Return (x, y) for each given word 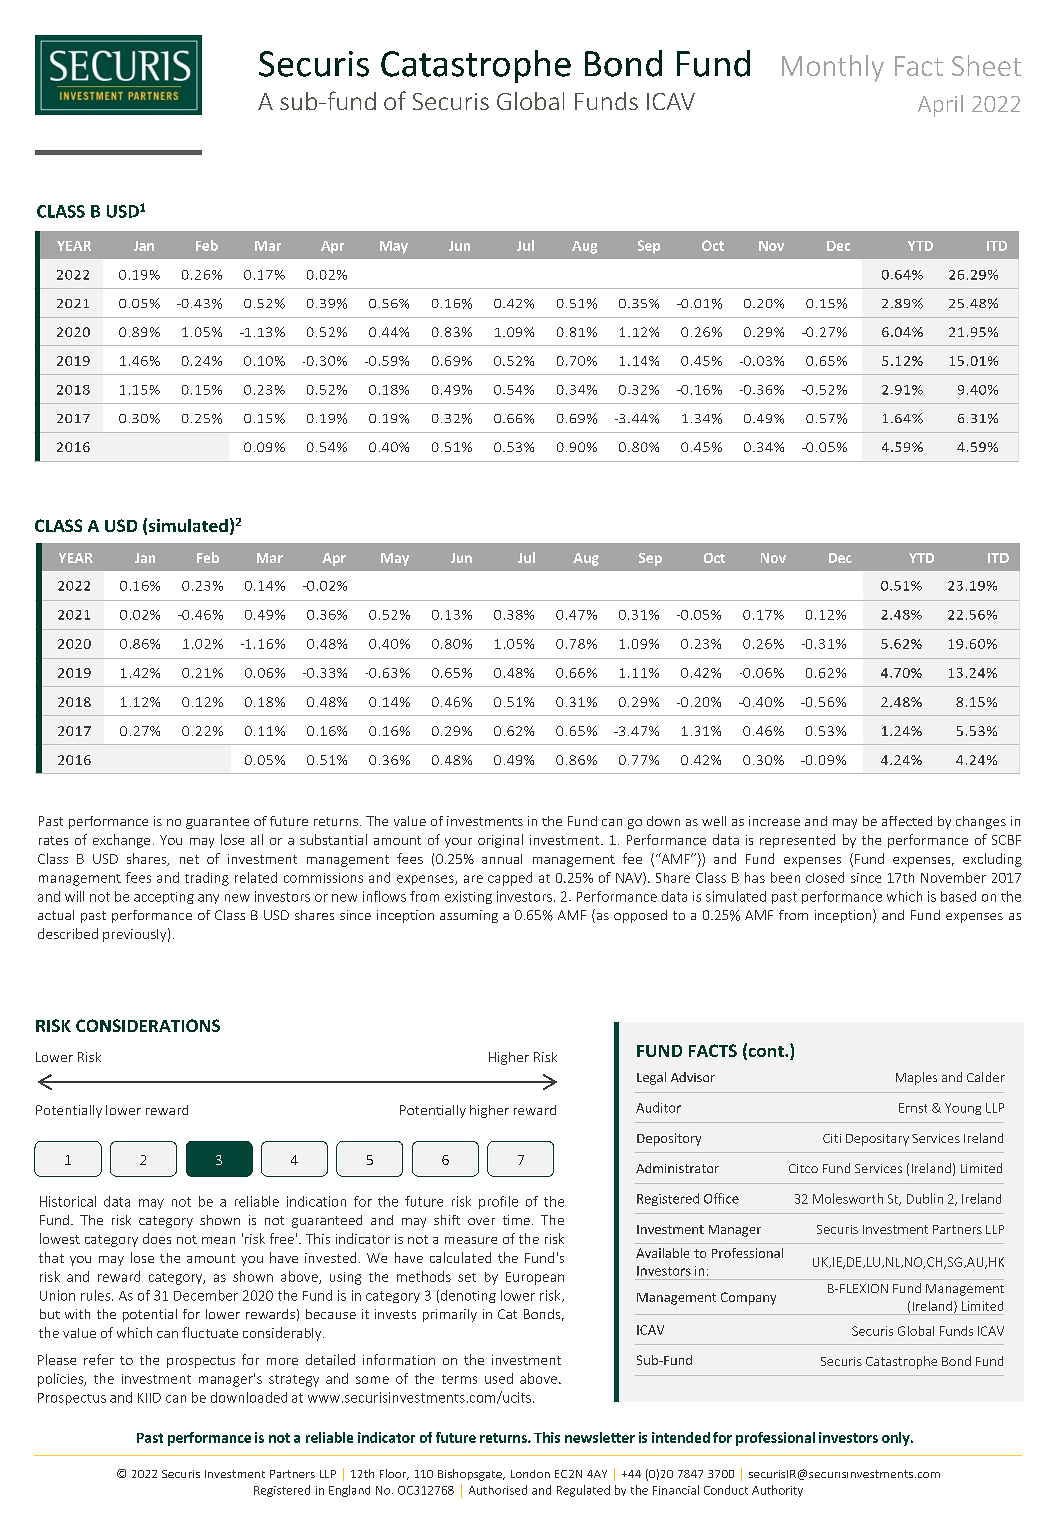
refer (99, 1359)
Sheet (986, 65)
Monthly (833, 68)
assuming (469, 916)
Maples (916, 1078)
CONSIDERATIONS (148, 1025)
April (940, 106)
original (500, 841)
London (530, 1474)
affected (907, 821)
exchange (121, 841)
